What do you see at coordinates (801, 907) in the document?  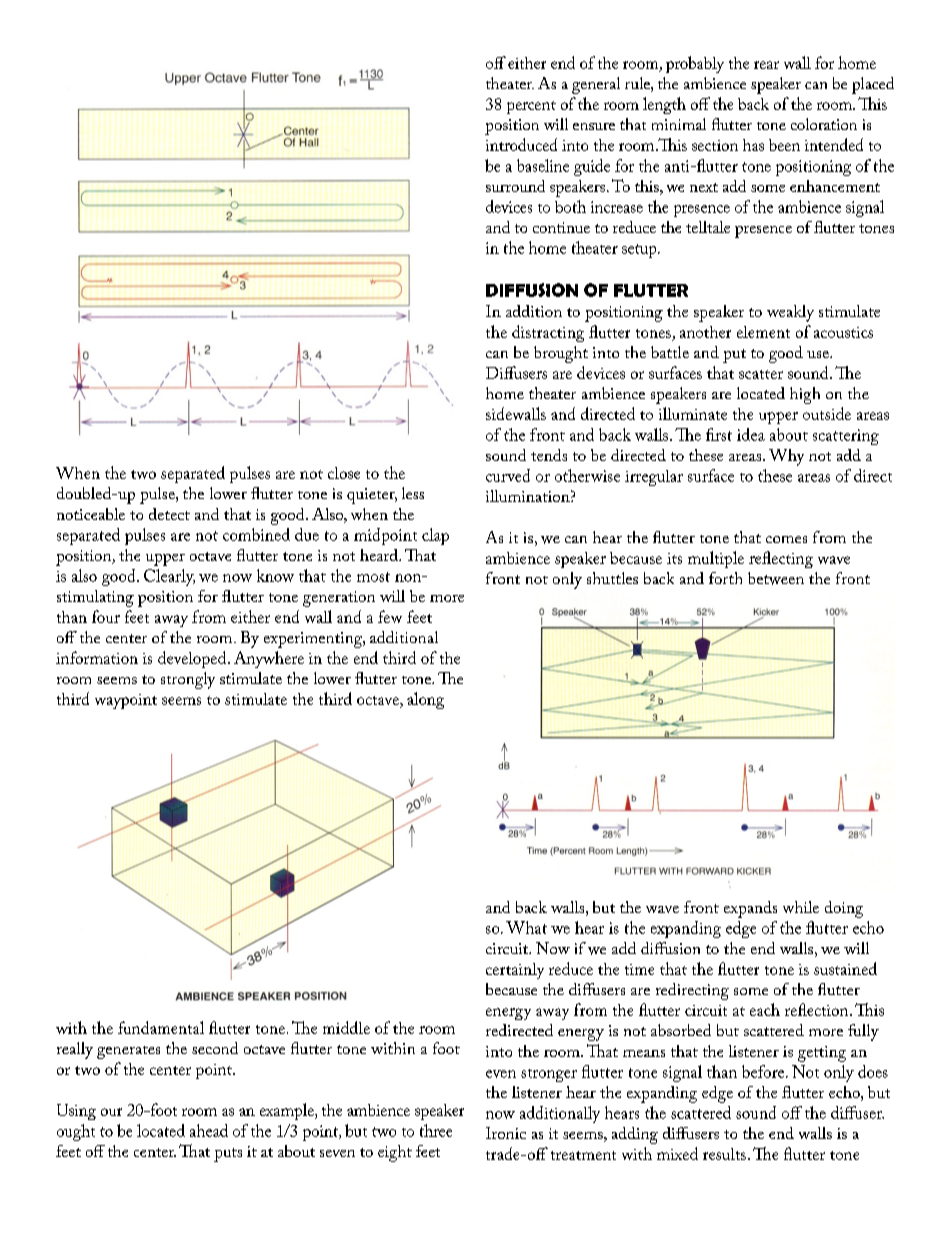 I see `while` at bounding box center [801, 907].
